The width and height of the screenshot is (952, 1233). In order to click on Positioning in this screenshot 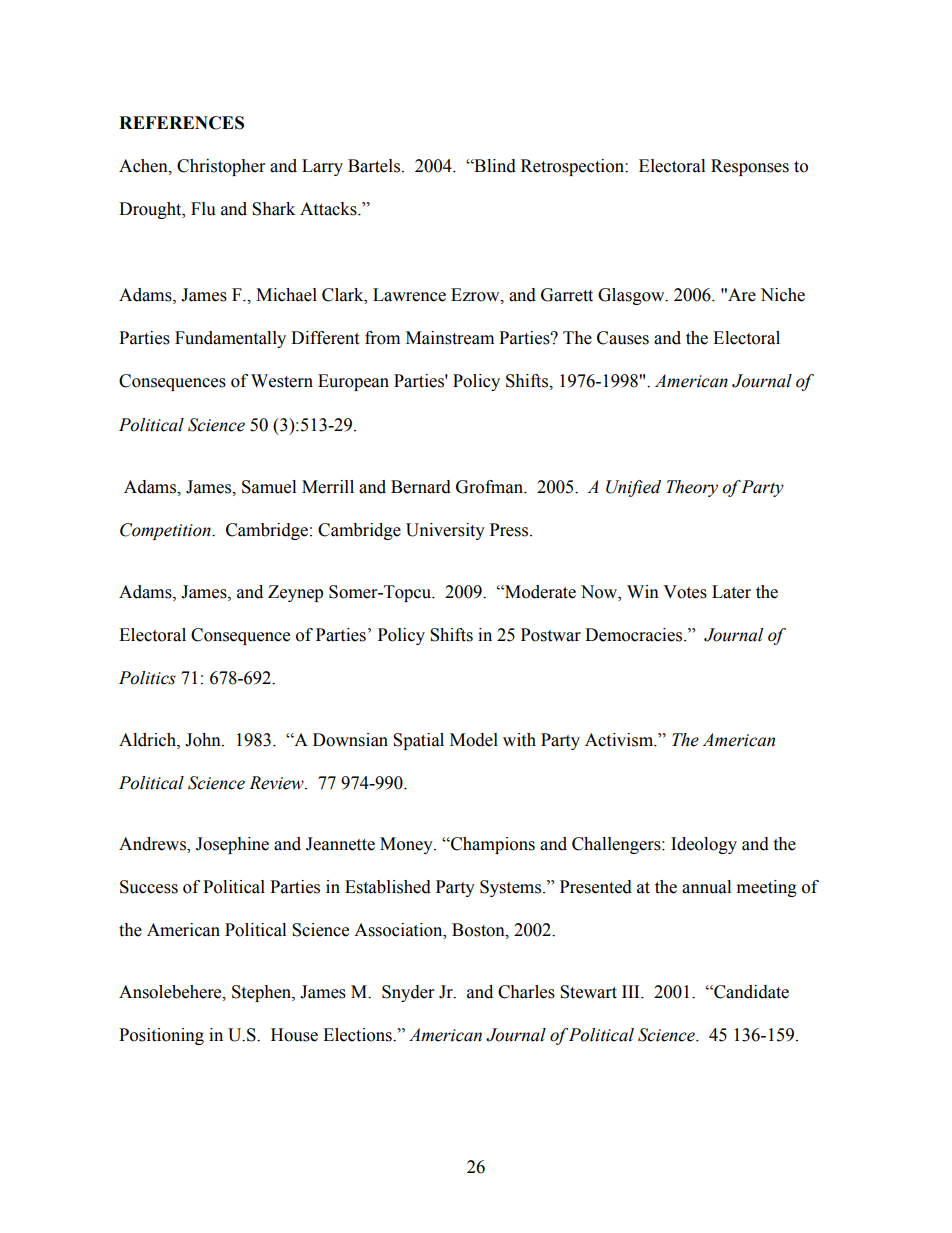, I will do `click(161, 1036)`.
